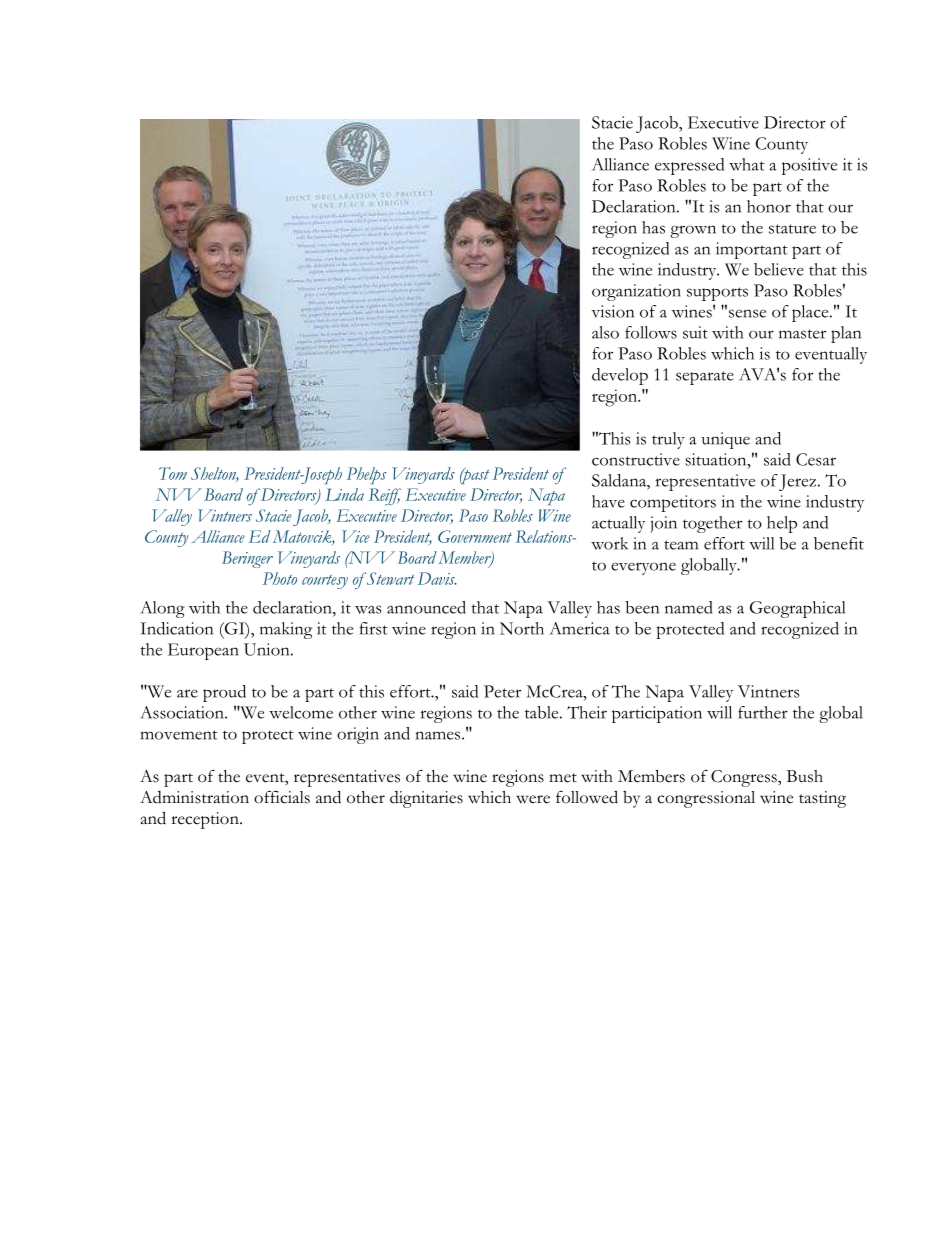  Describe the element at coordinates (533, 799) in the page. I see `were` at that location.
